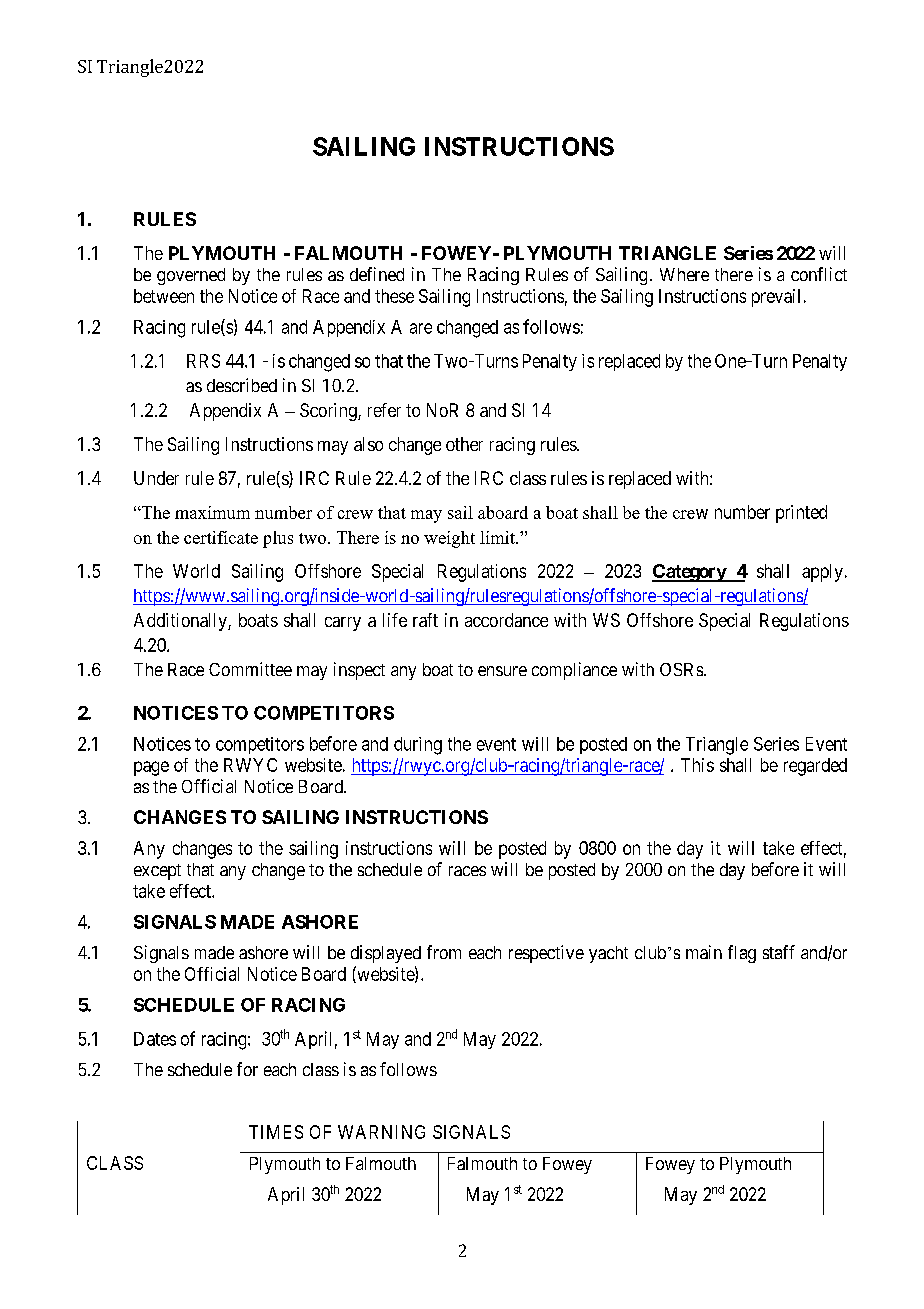  I want to click on limit, so click(498, 537).
